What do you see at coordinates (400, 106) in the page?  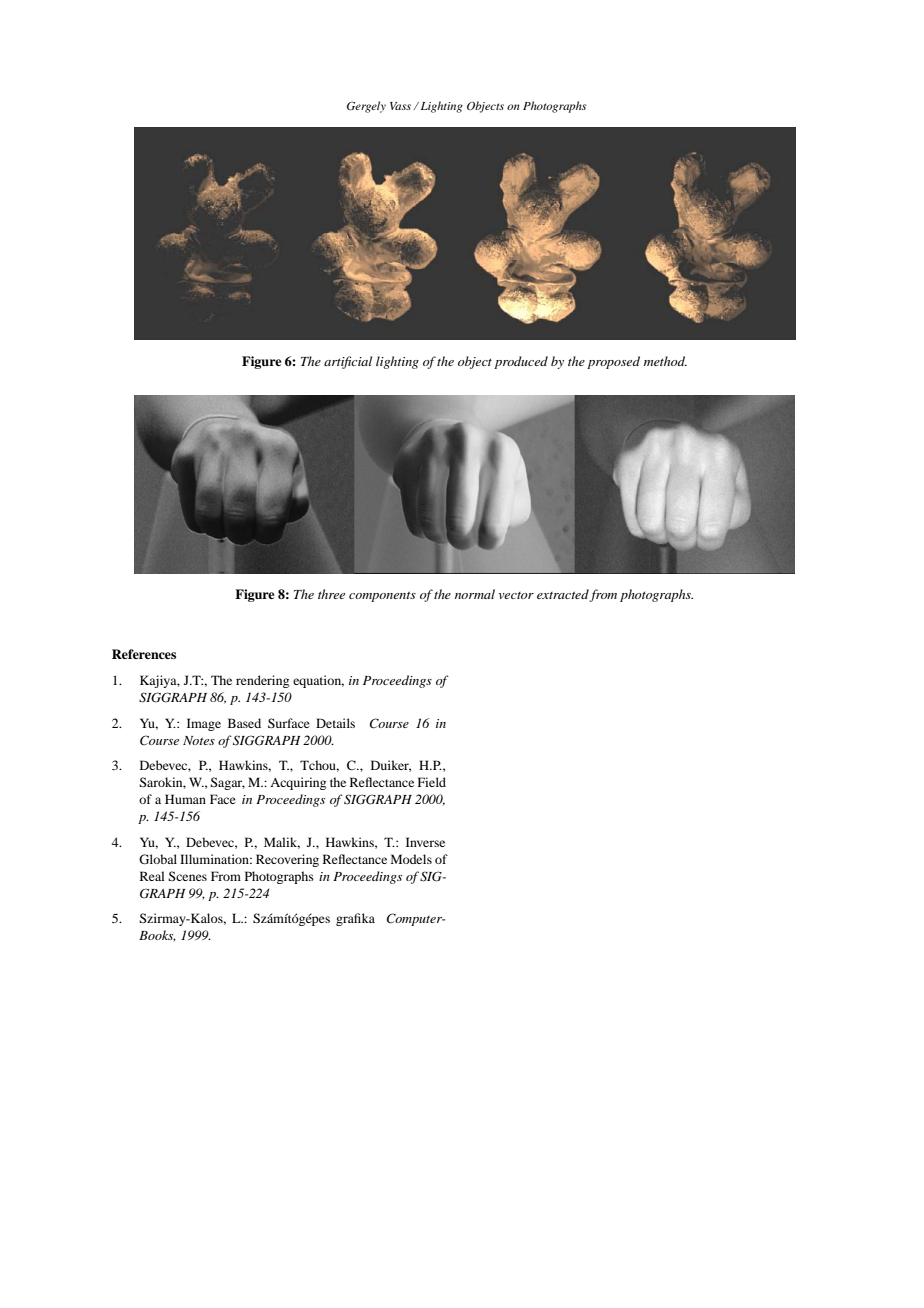 I see `Vass` at bounding box center [400, 106].
